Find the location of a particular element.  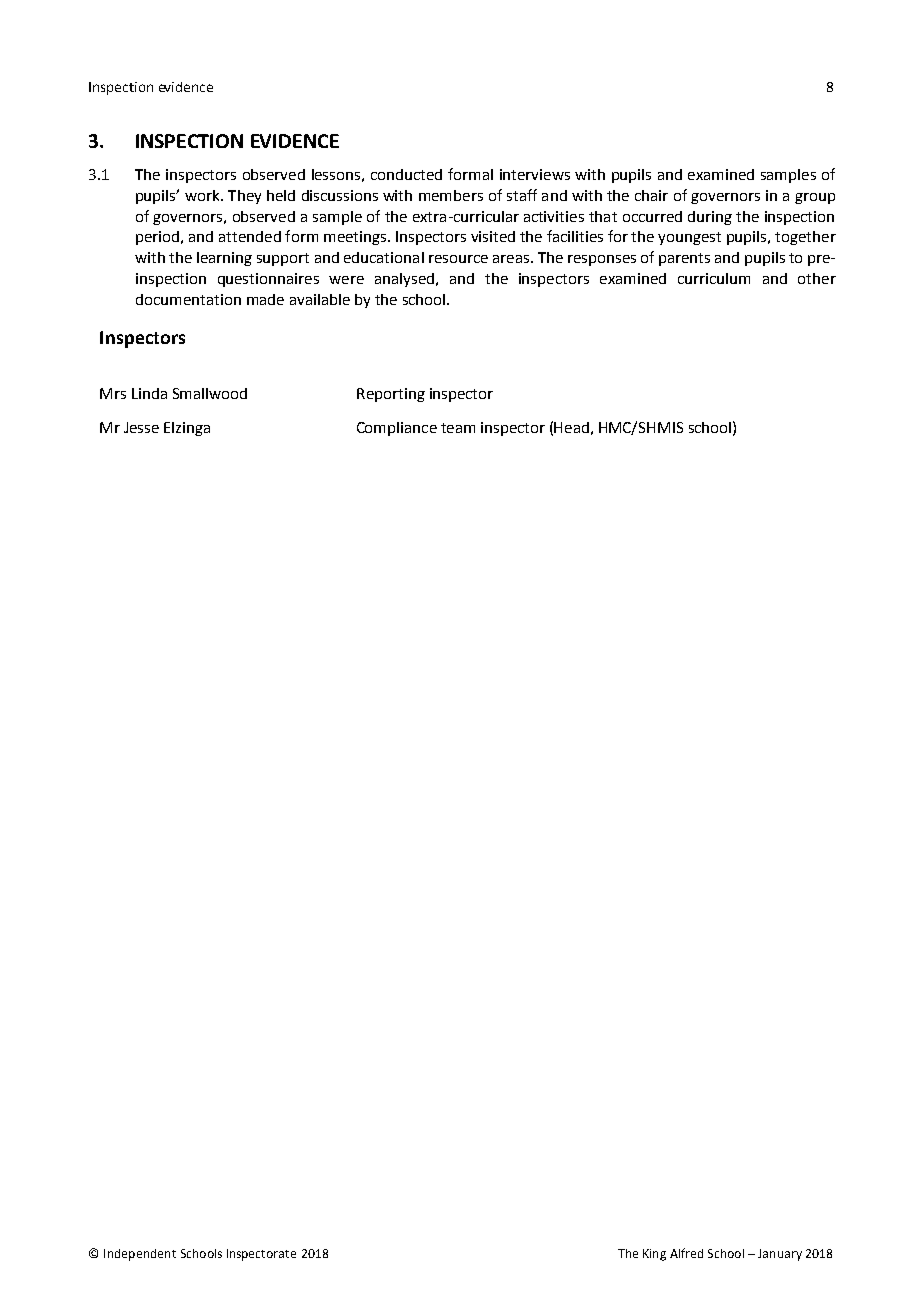

work is located at coordinates (203, 195).
